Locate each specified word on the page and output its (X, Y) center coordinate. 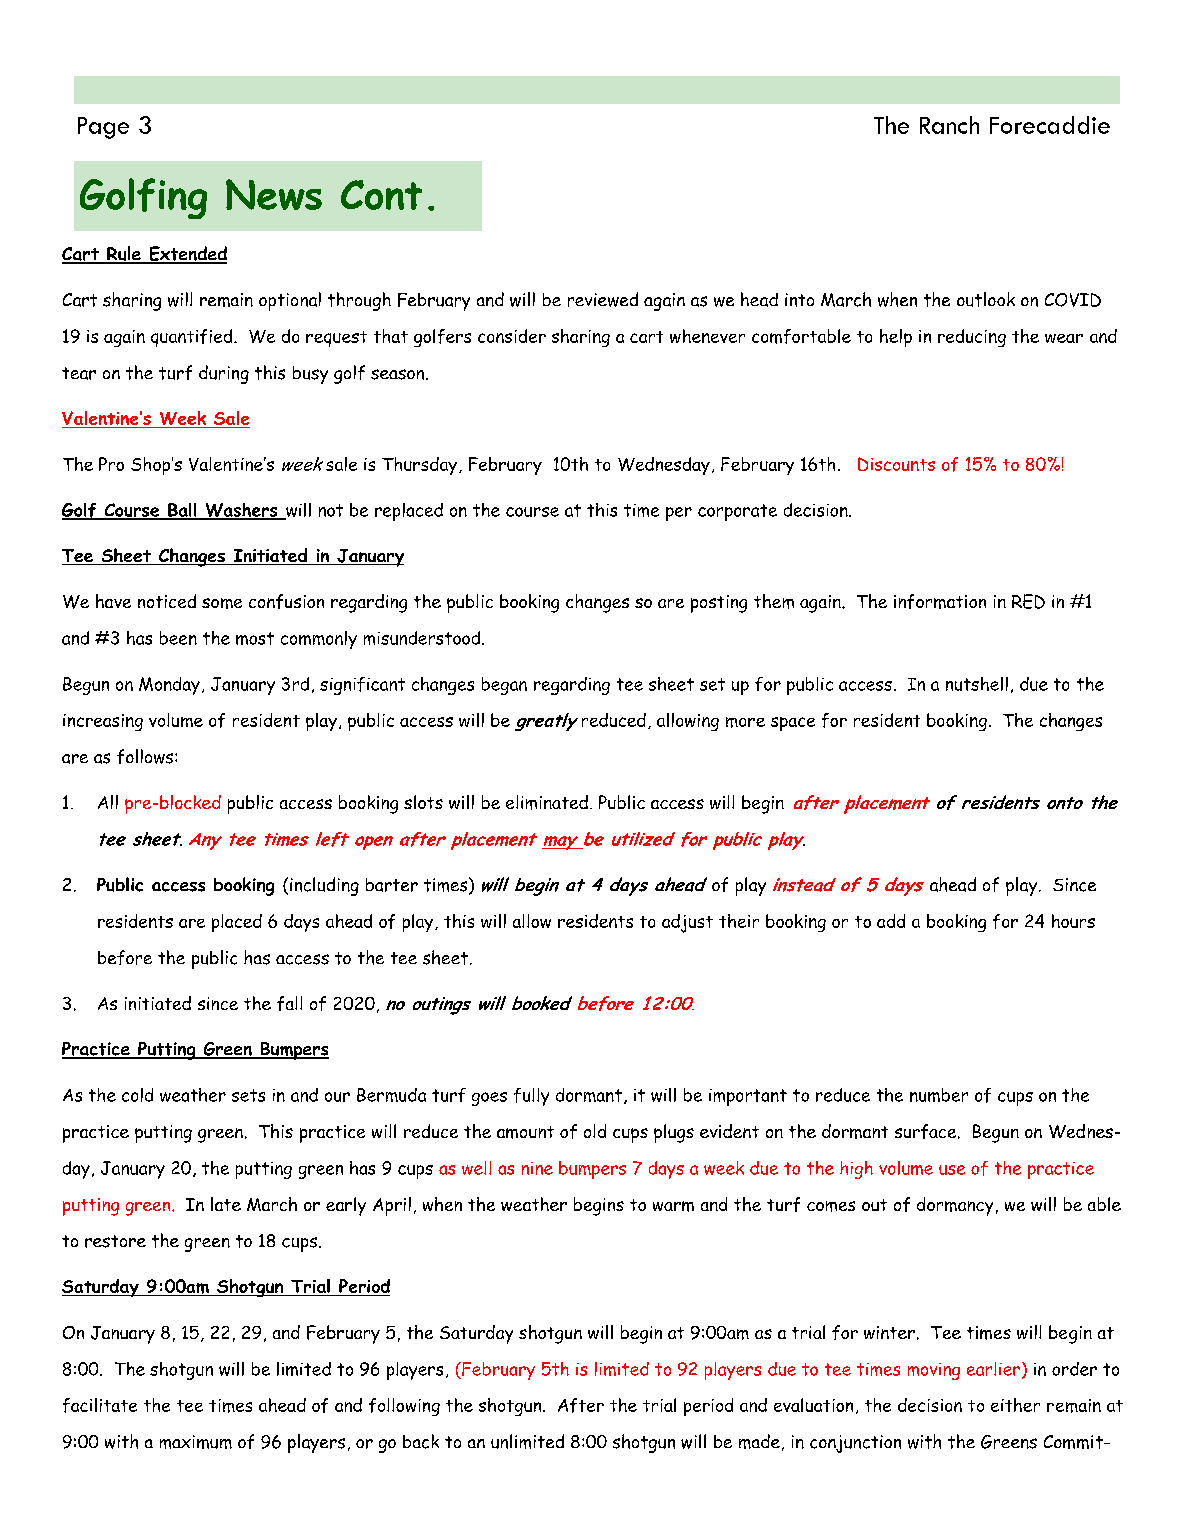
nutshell (977, 684)
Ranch (949, 125)
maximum (196, 1442)
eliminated (547, 802)
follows (145, 756)
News (274, 194)
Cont (381, 195)
